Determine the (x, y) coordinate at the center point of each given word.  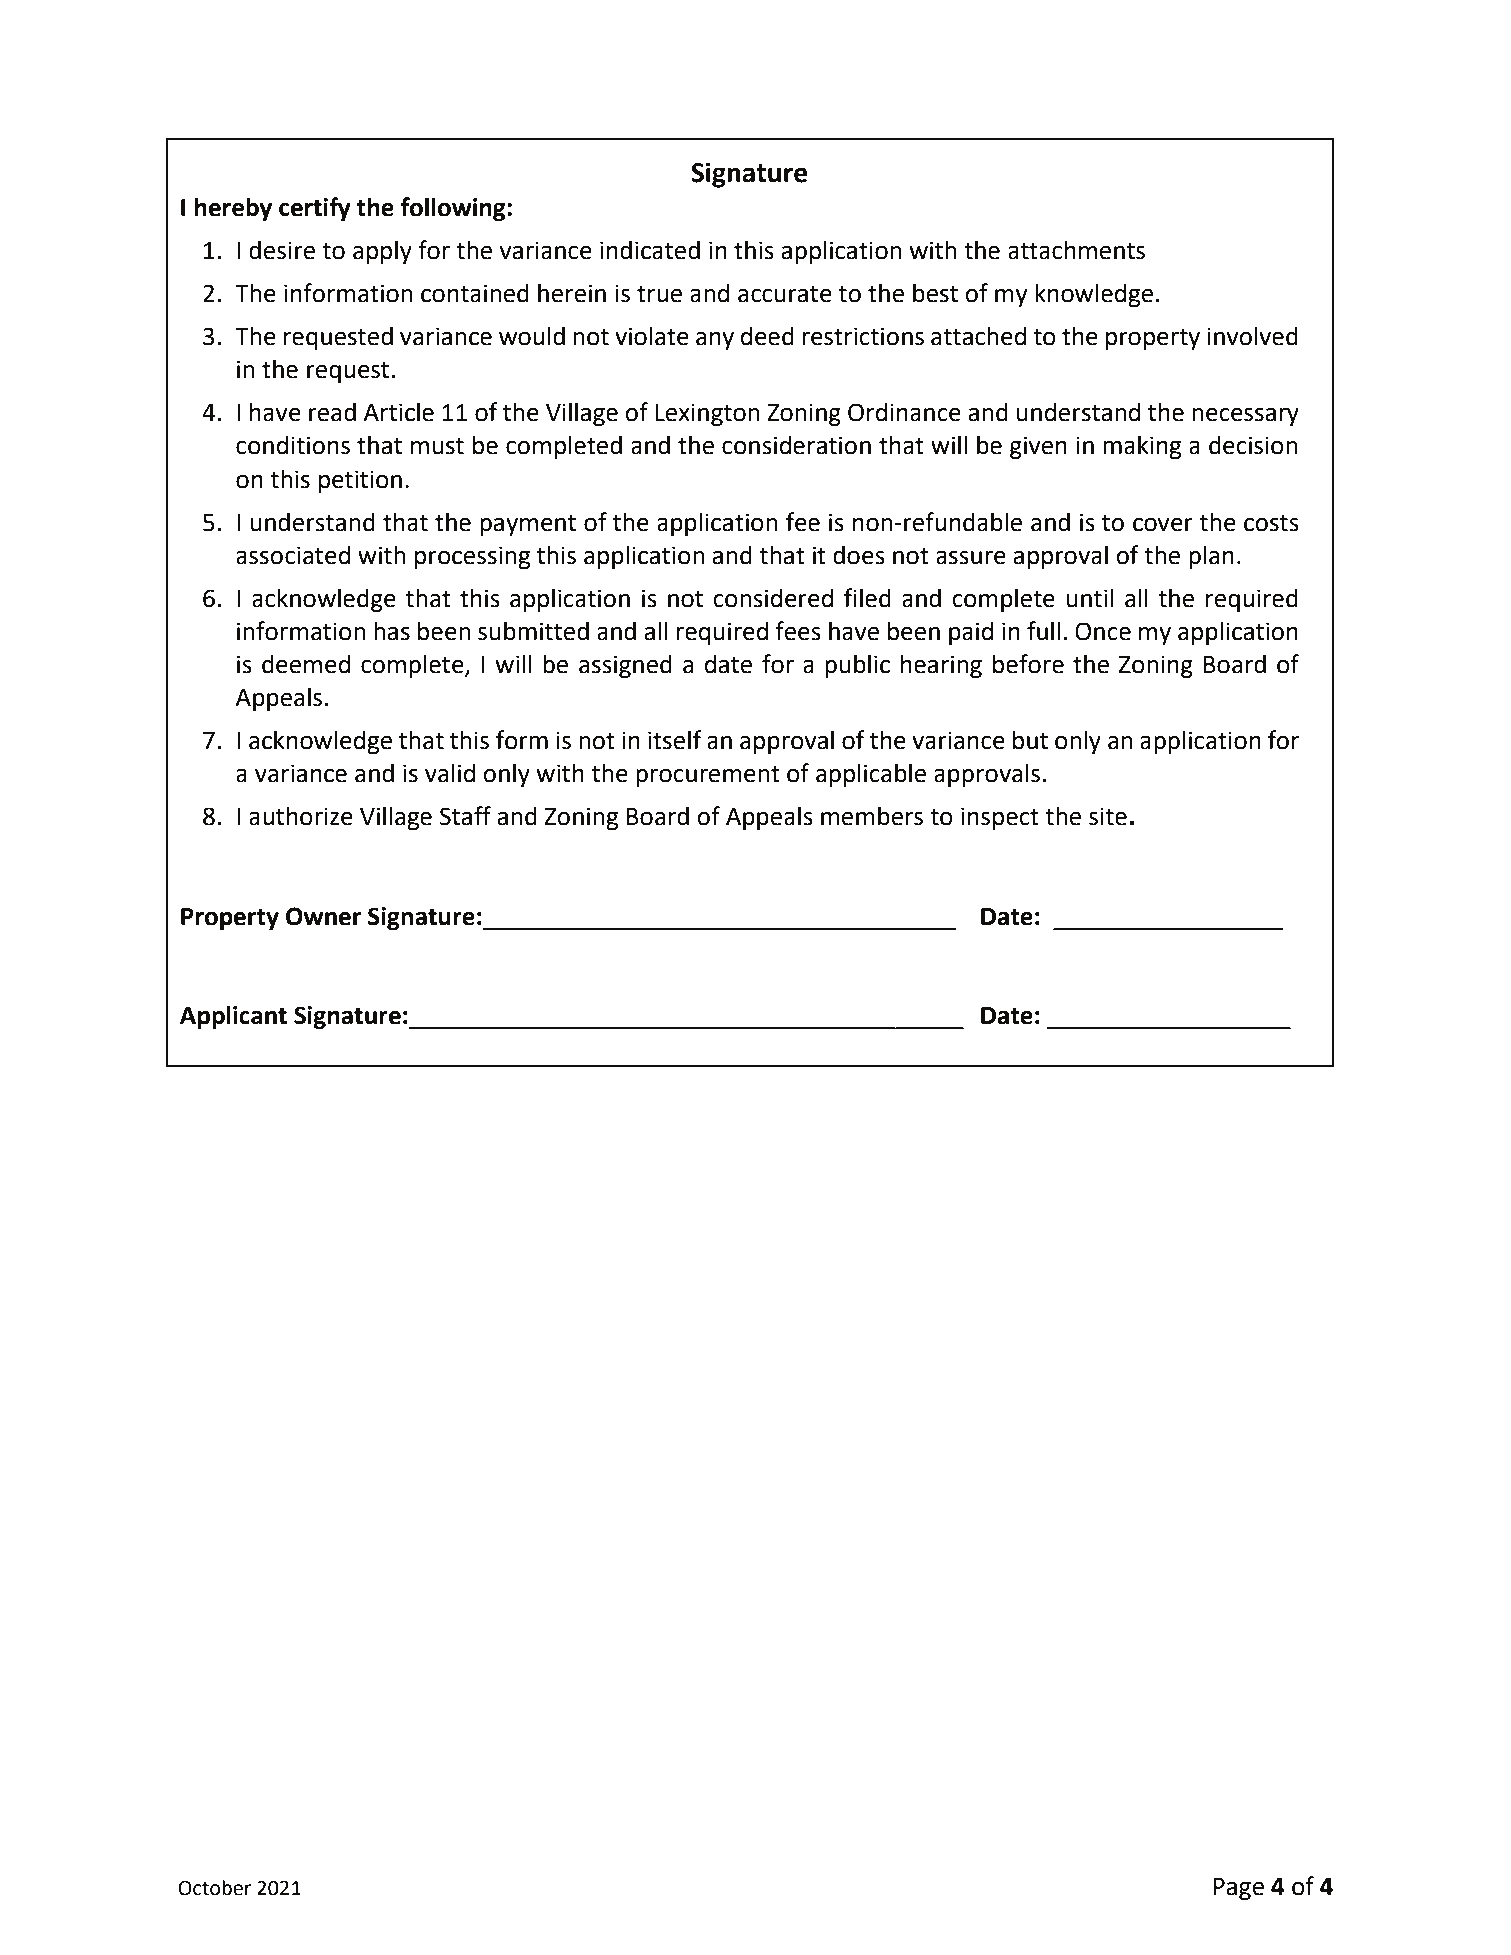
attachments (1076, 250)
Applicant (233, 1017)
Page (1239, 1889)
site (1108, 816)
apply (382, 252)
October (214, 1888)
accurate (785, 294)
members (872, 816)
